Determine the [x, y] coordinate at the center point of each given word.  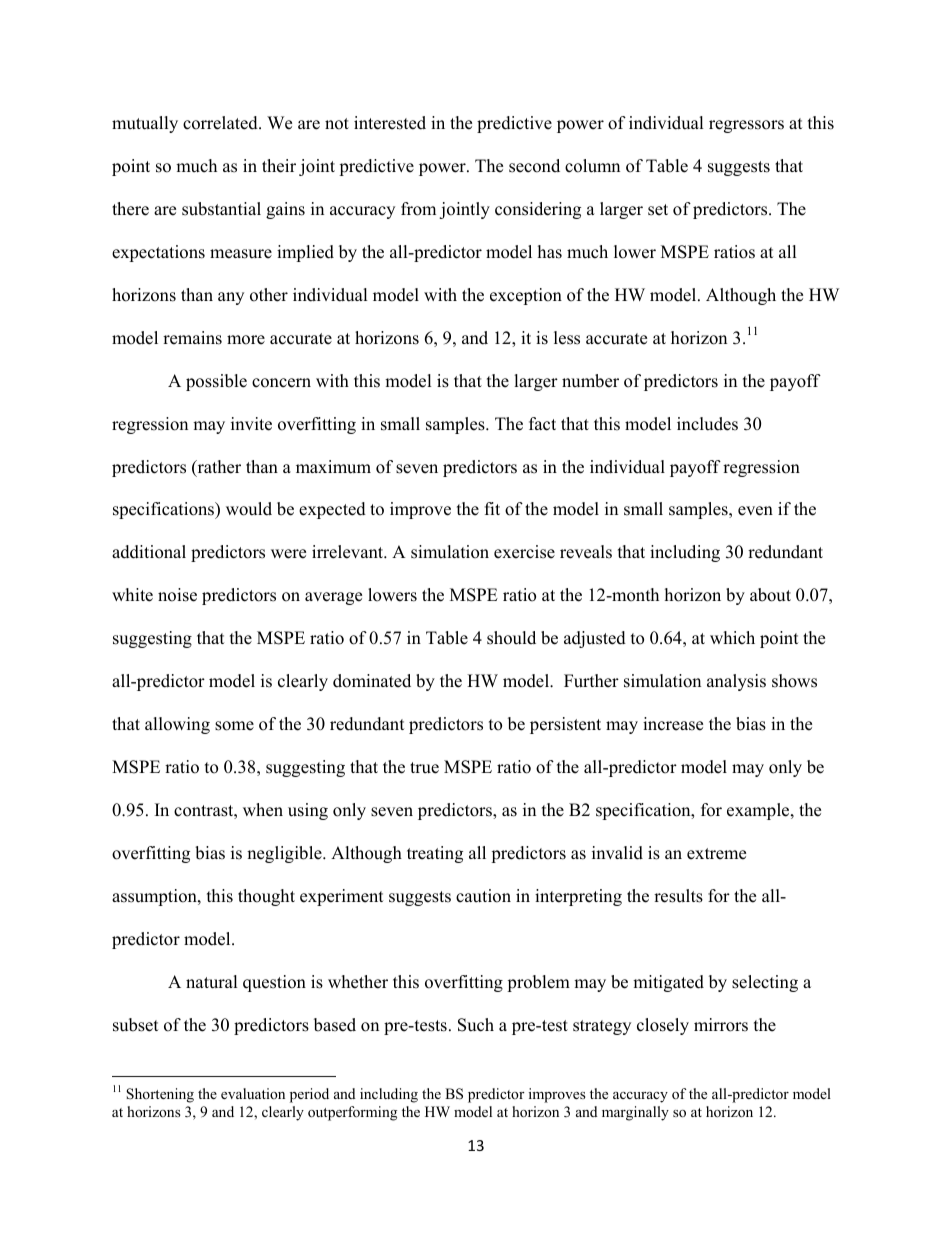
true [424, 768]
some [234, 726]
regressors [746, 126]
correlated [221, 123]
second [534, 166]
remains [192, 338]
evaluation [253, 1093]
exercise [524, 552]
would [249, 509]
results [678, 896]
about [770, 595]
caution [483, 896]
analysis [736, 682]
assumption [155, 897]
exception [526, 296]
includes [707, 424]
